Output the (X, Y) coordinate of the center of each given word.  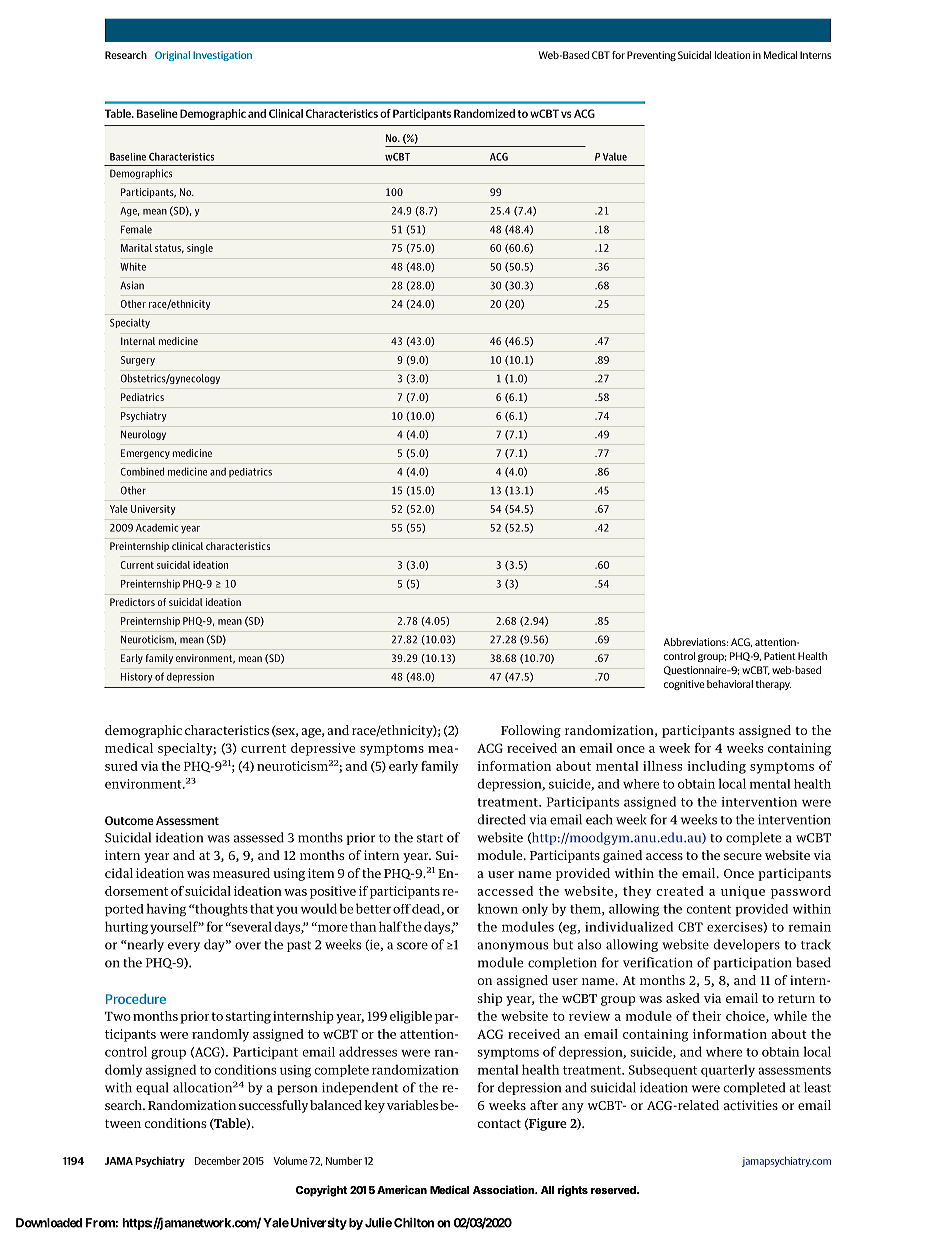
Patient (780, 656)
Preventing (651, 56)
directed (502, 819)
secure (743, 856)
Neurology (143, 435)
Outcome (129, 820)
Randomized (484, 113)
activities (751, 1105)
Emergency (145, 454)
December (218, 1160)
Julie (378, 1223)
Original (172, 56)
